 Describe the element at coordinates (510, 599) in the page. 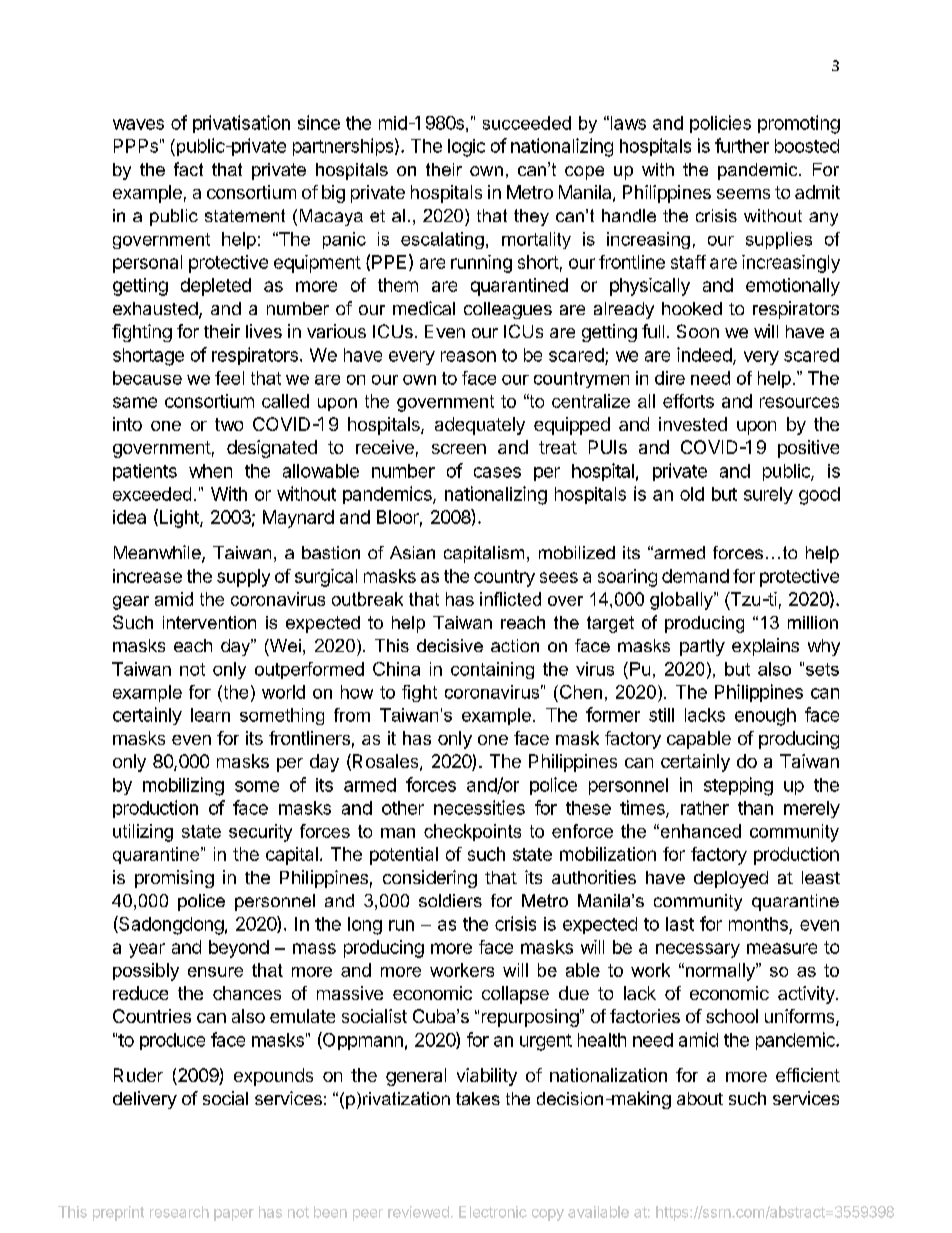

I see `inflicted` at that location.
